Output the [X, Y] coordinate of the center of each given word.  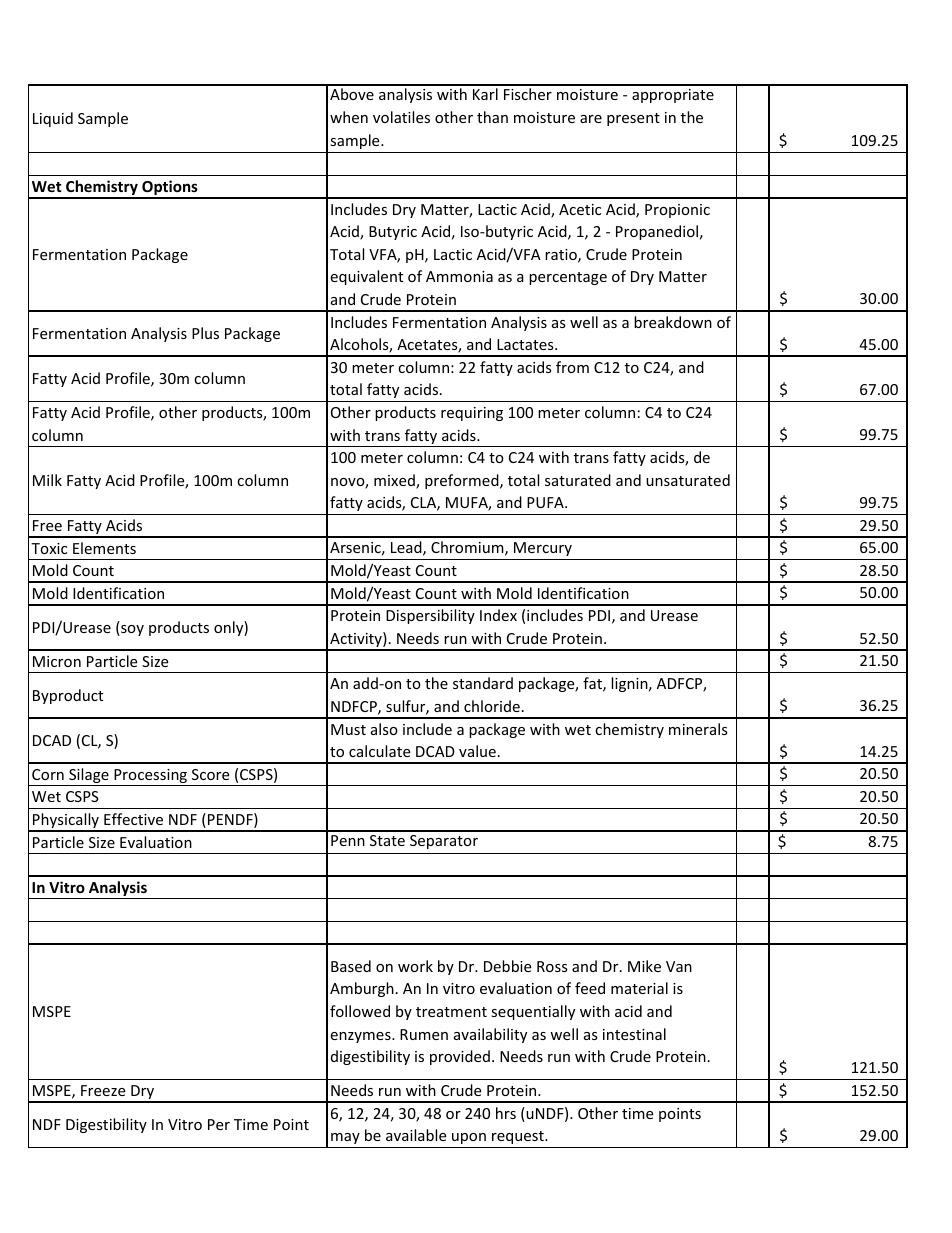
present [633, 119]
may [345, 1138]
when [349, 117]
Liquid [53, 119]
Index [498, 615]
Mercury [543, 549]
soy [131, 630]
